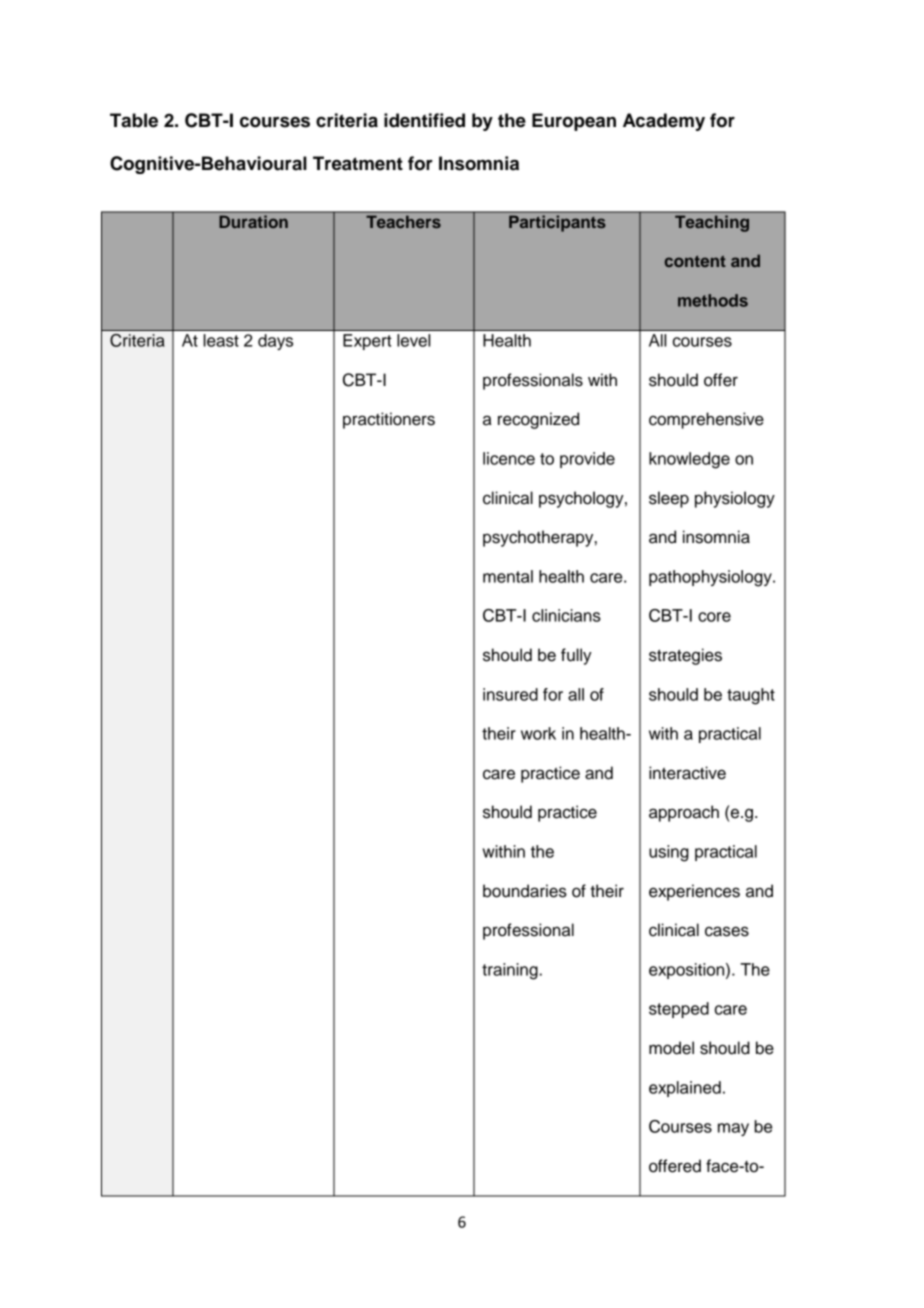  What do you see at coordinates (510, 694) in the page?
I see `insured` at bounding box center [510, 694].
